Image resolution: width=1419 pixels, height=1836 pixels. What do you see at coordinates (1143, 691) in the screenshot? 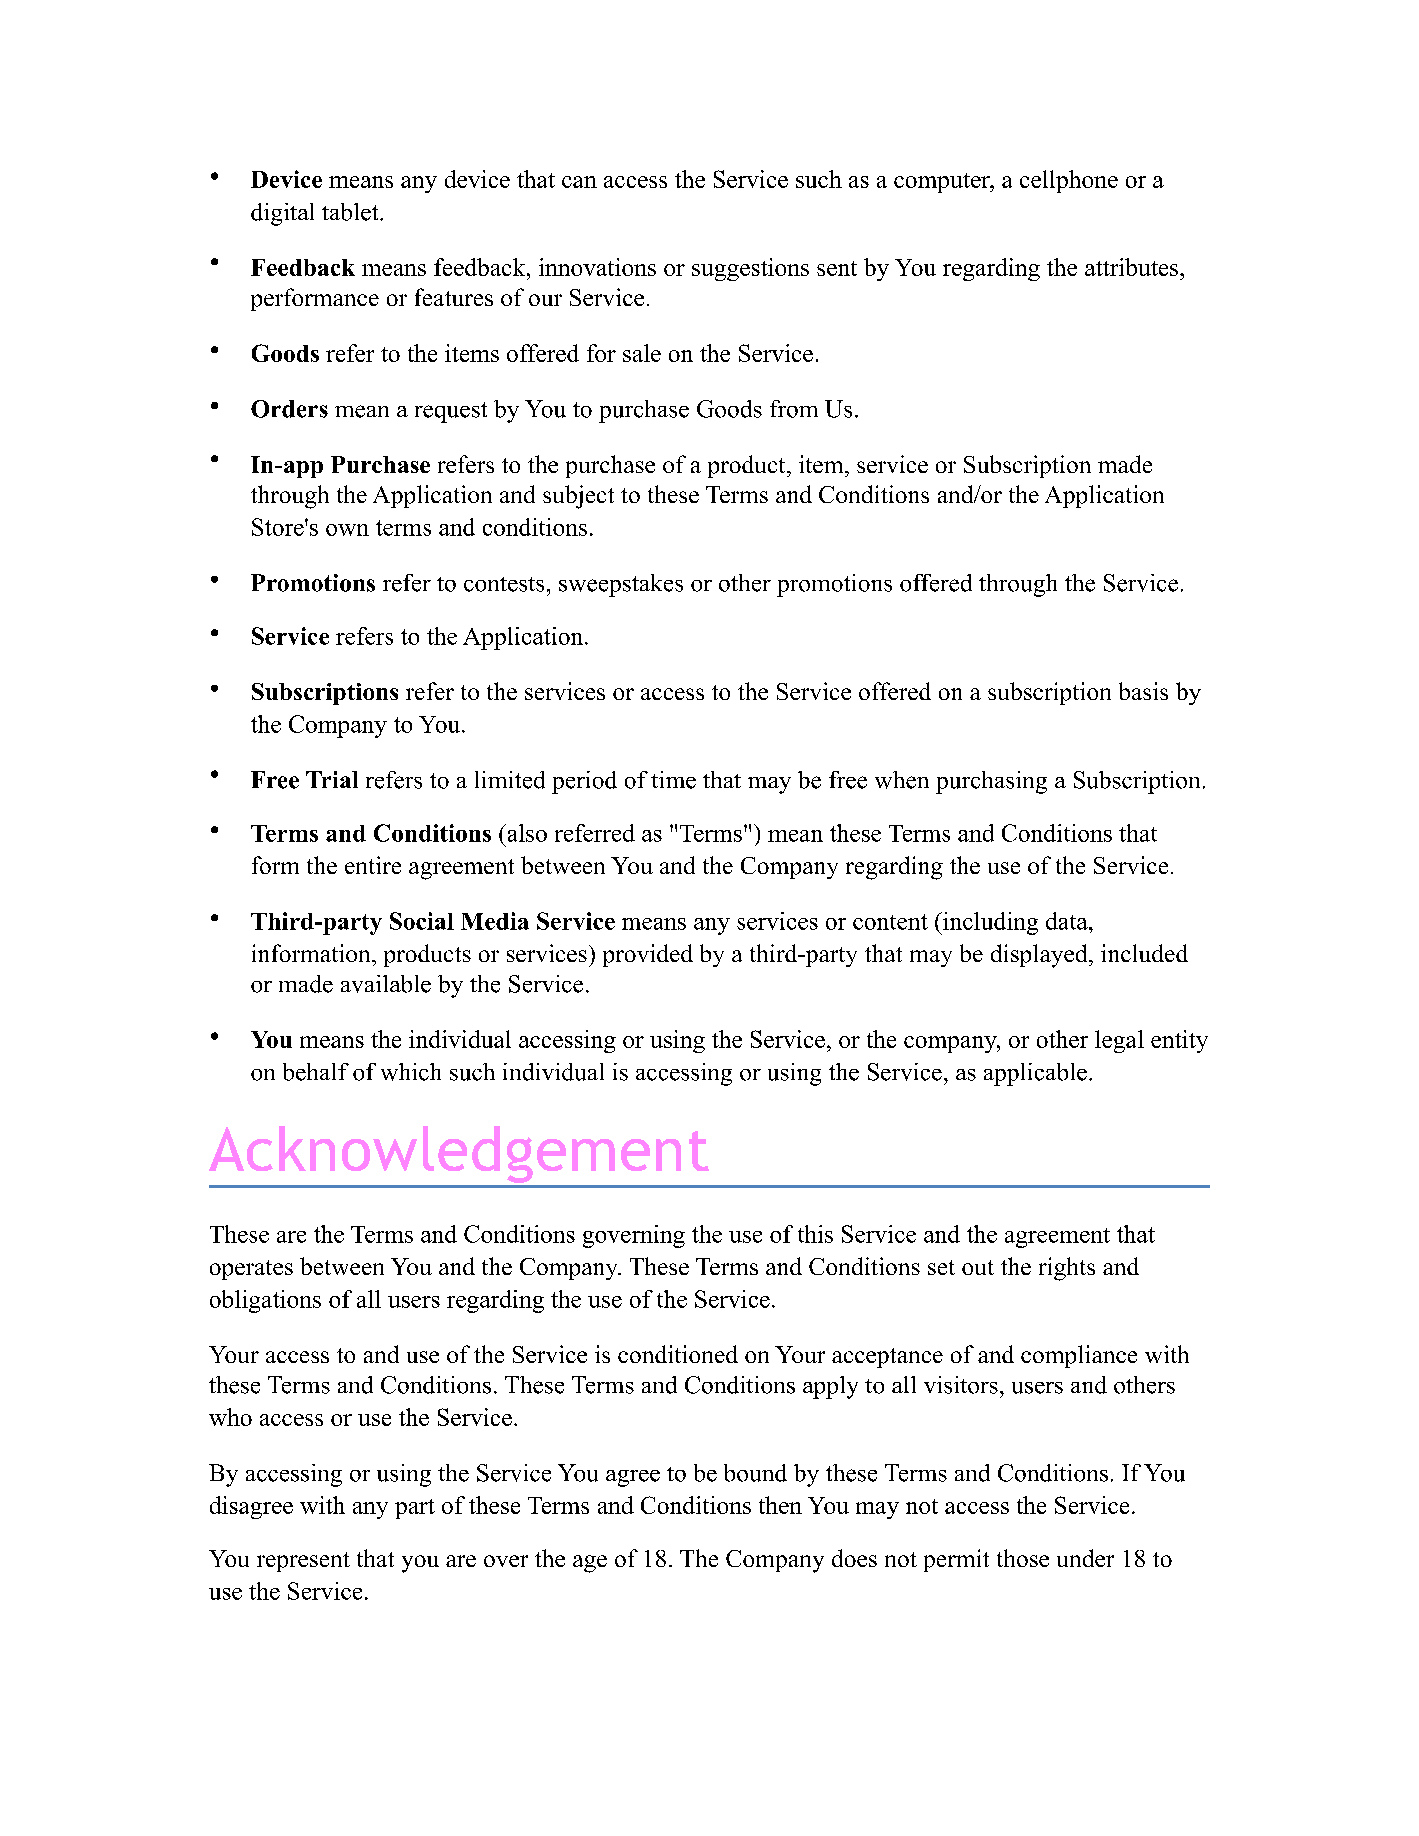
I see `basis` at bounding box center [1143, 691].
